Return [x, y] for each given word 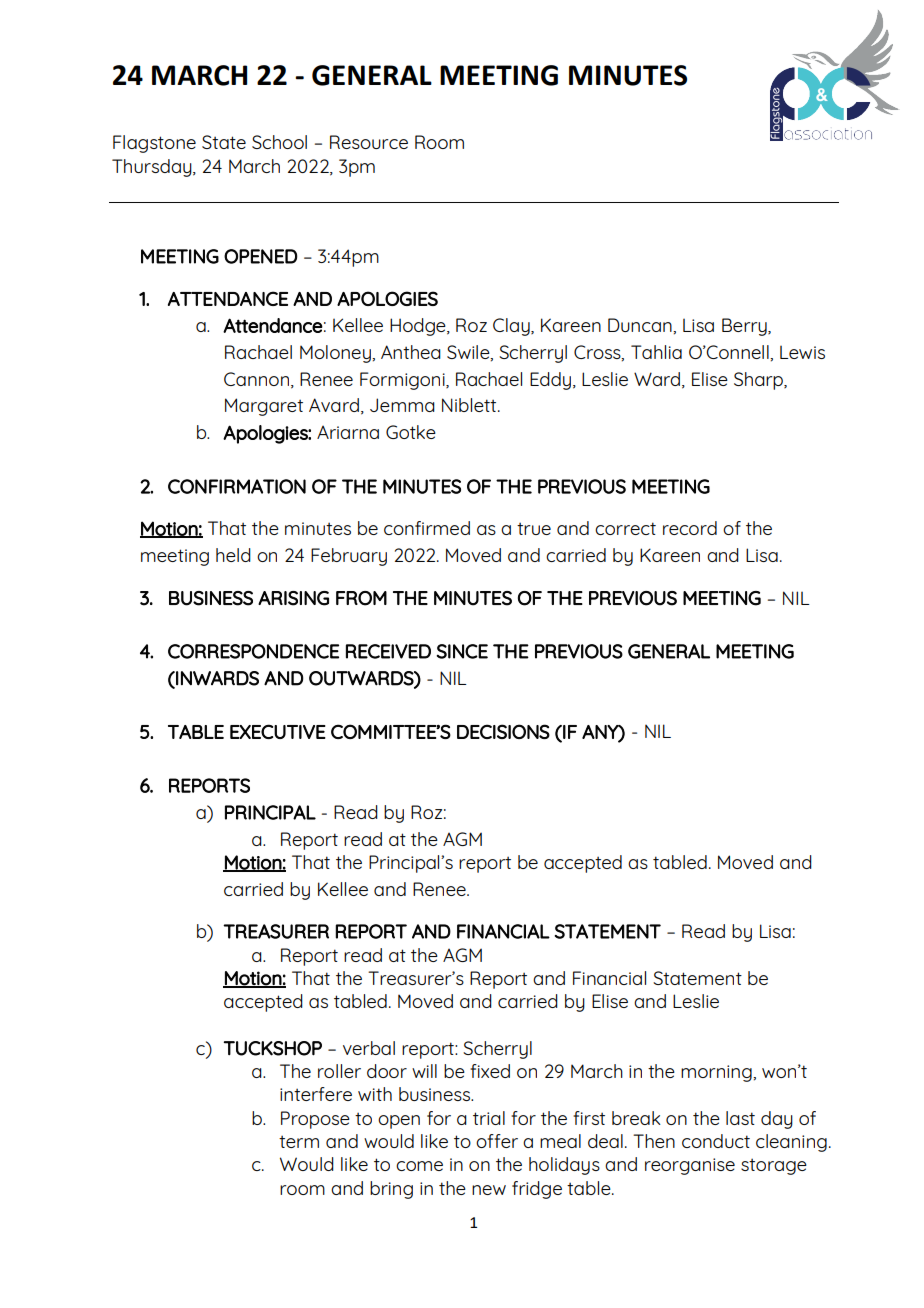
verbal [369, 1048]
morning [717, 1073]
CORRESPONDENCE [253, 651]
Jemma [402, 405]
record [690, 528]
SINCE [462, 651]
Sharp [759, 381]
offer [497, 1141]
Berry [745, 327]
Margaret [264, 407]
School [279, 142]
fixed [490, 1071]
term [299, 1141]
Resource [369, 142]
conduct [716, 1141]
